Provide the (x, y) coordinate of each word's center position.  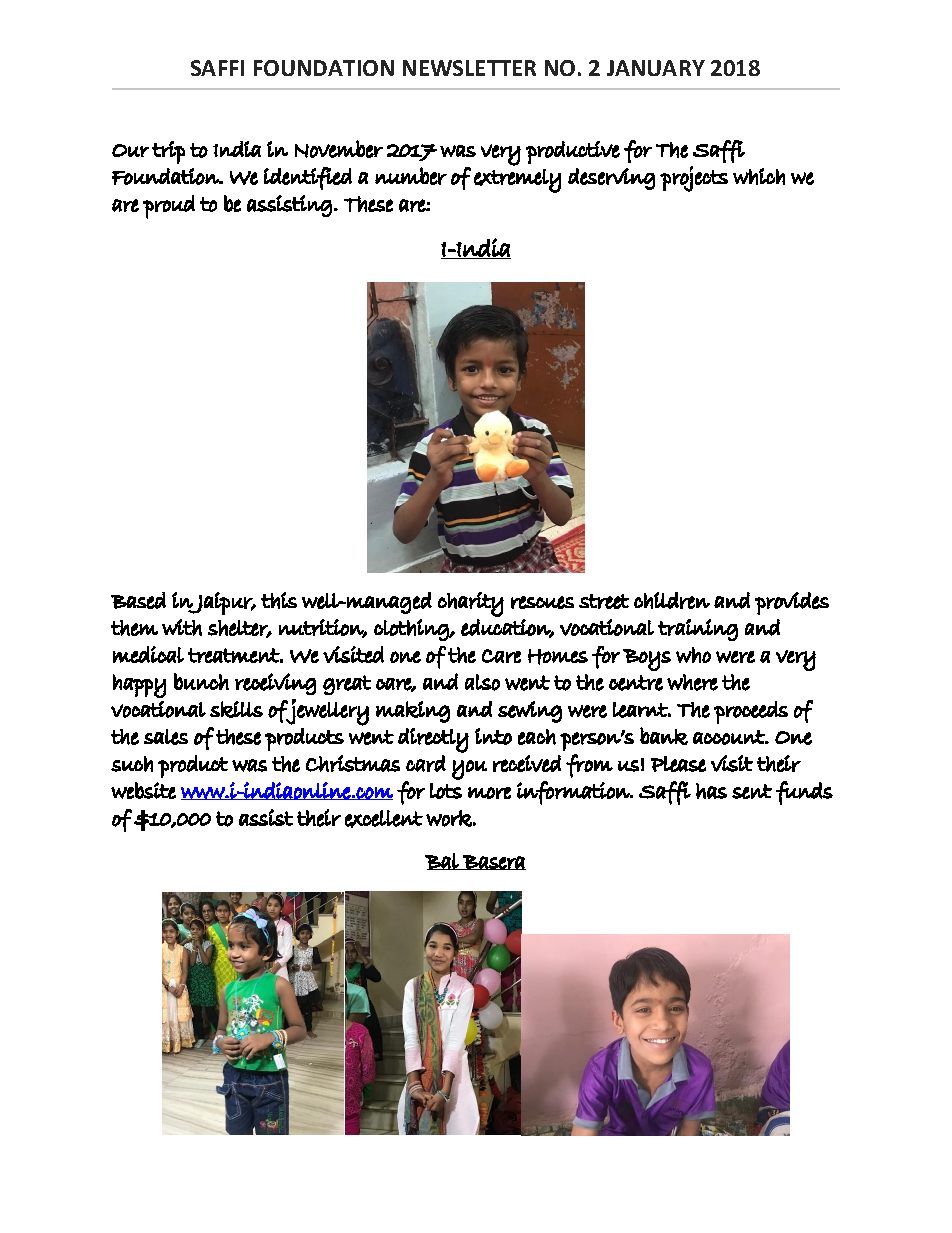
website (143, 790)
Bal (442, 861)
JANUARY (656, 68)
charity (471, 604)
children (672, 600)
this (279, 600)
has (711, 791)
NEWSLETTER (469, 68)
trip (168, 152)
